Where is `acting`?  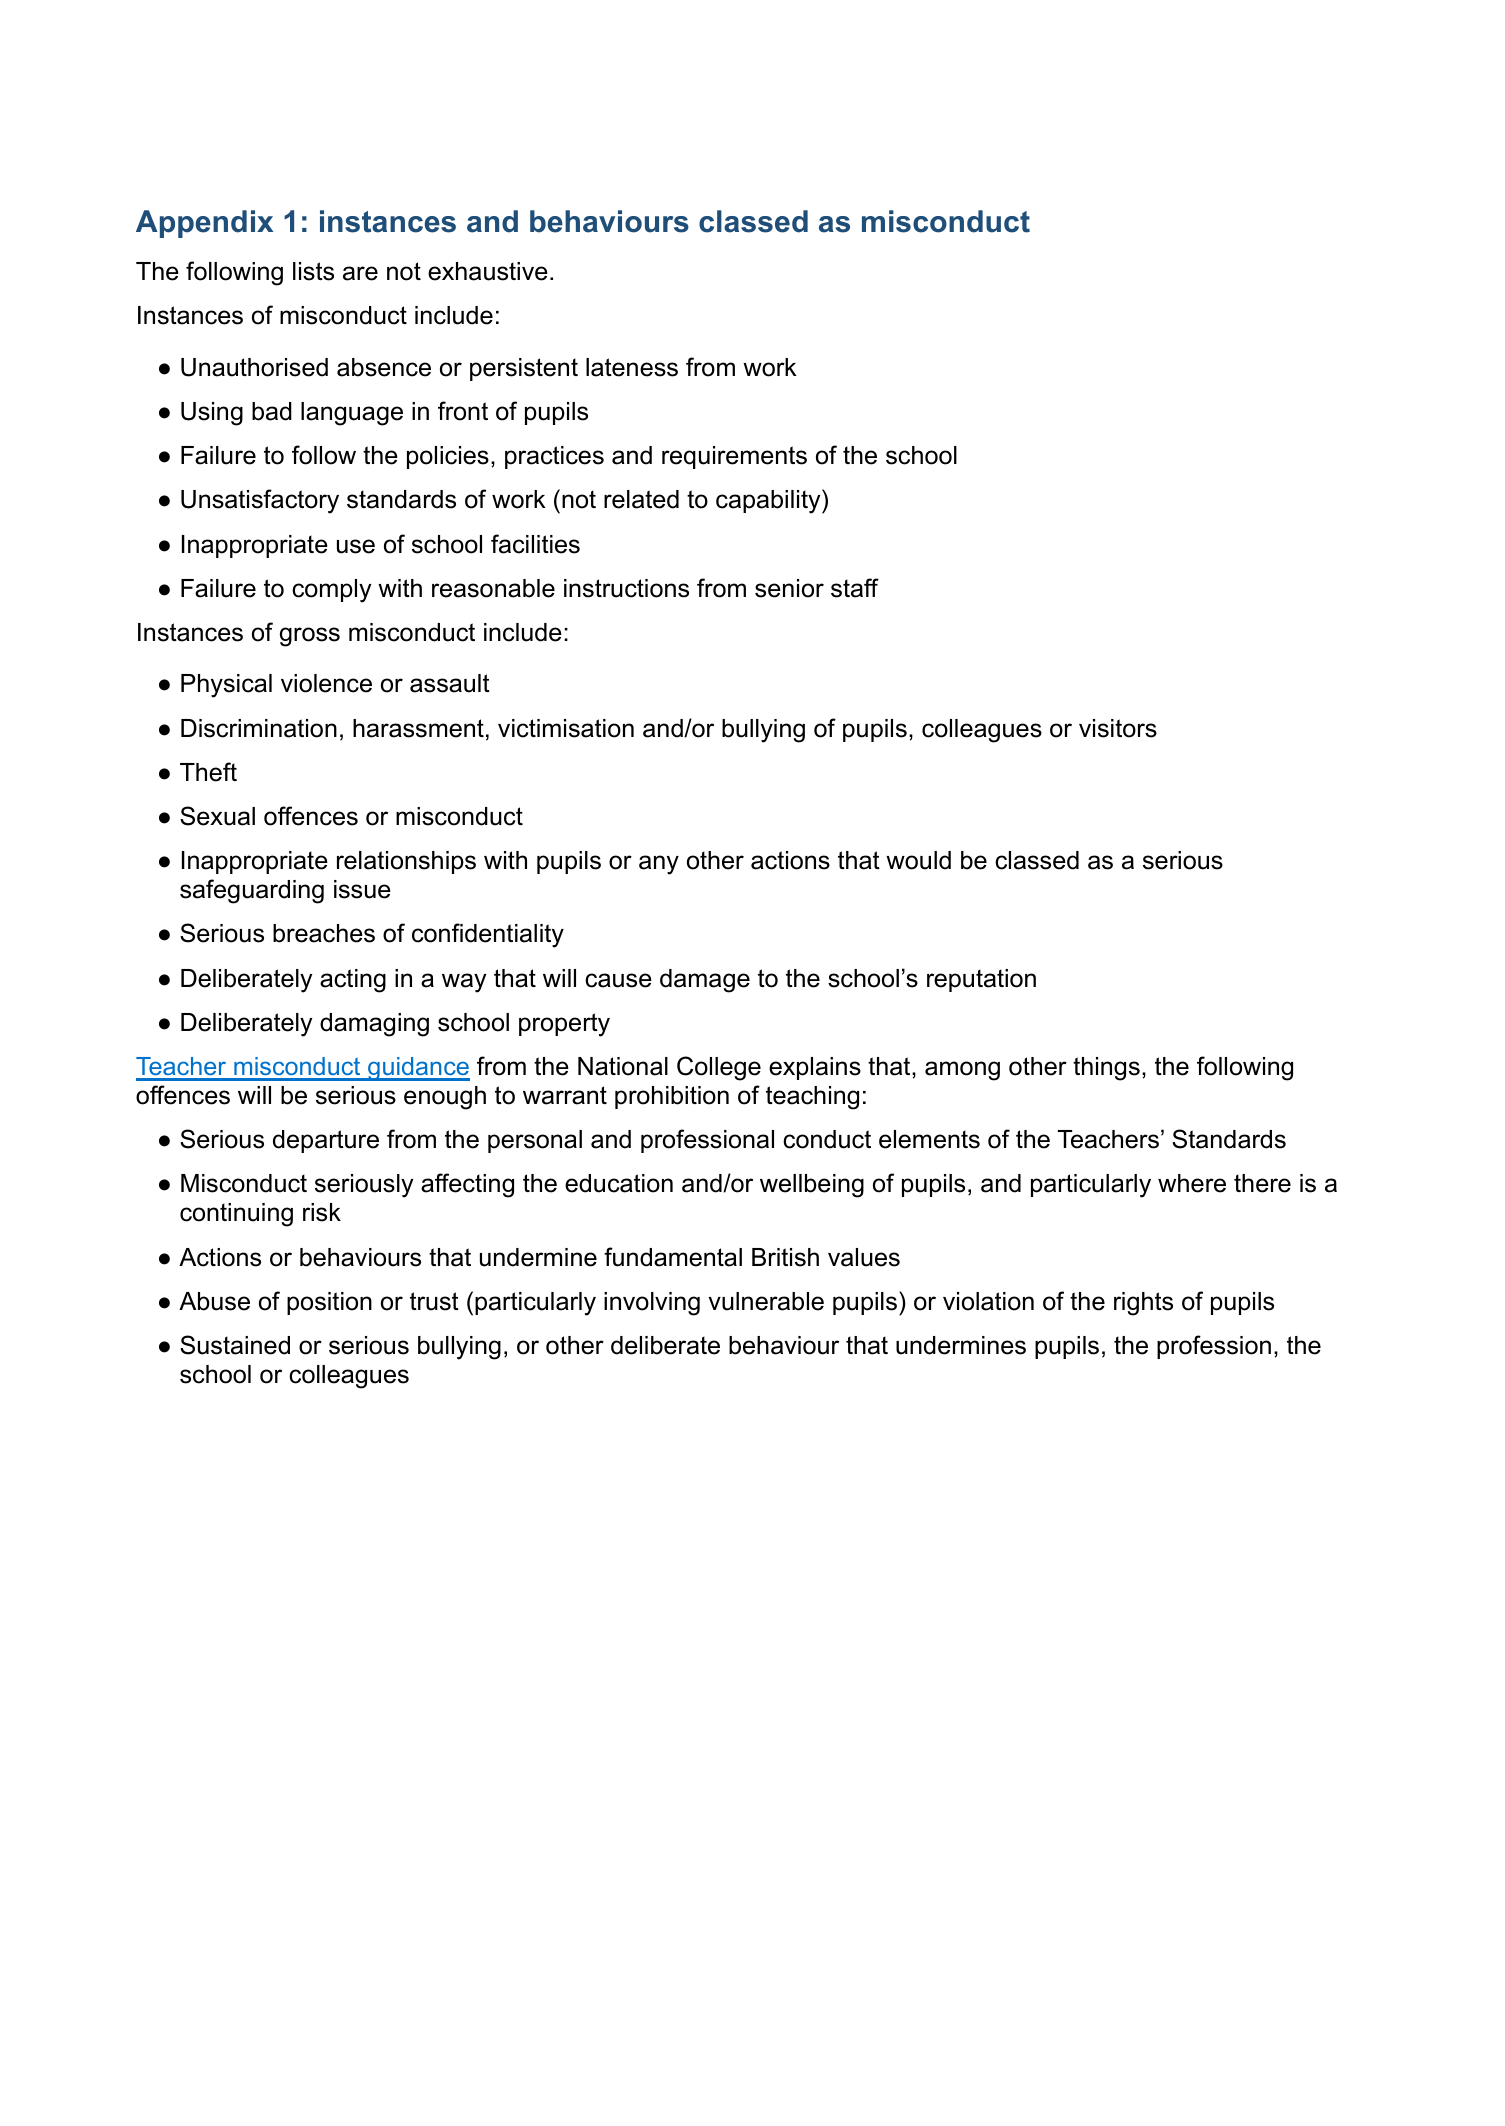
acting is located at coordinates (353, 981).
